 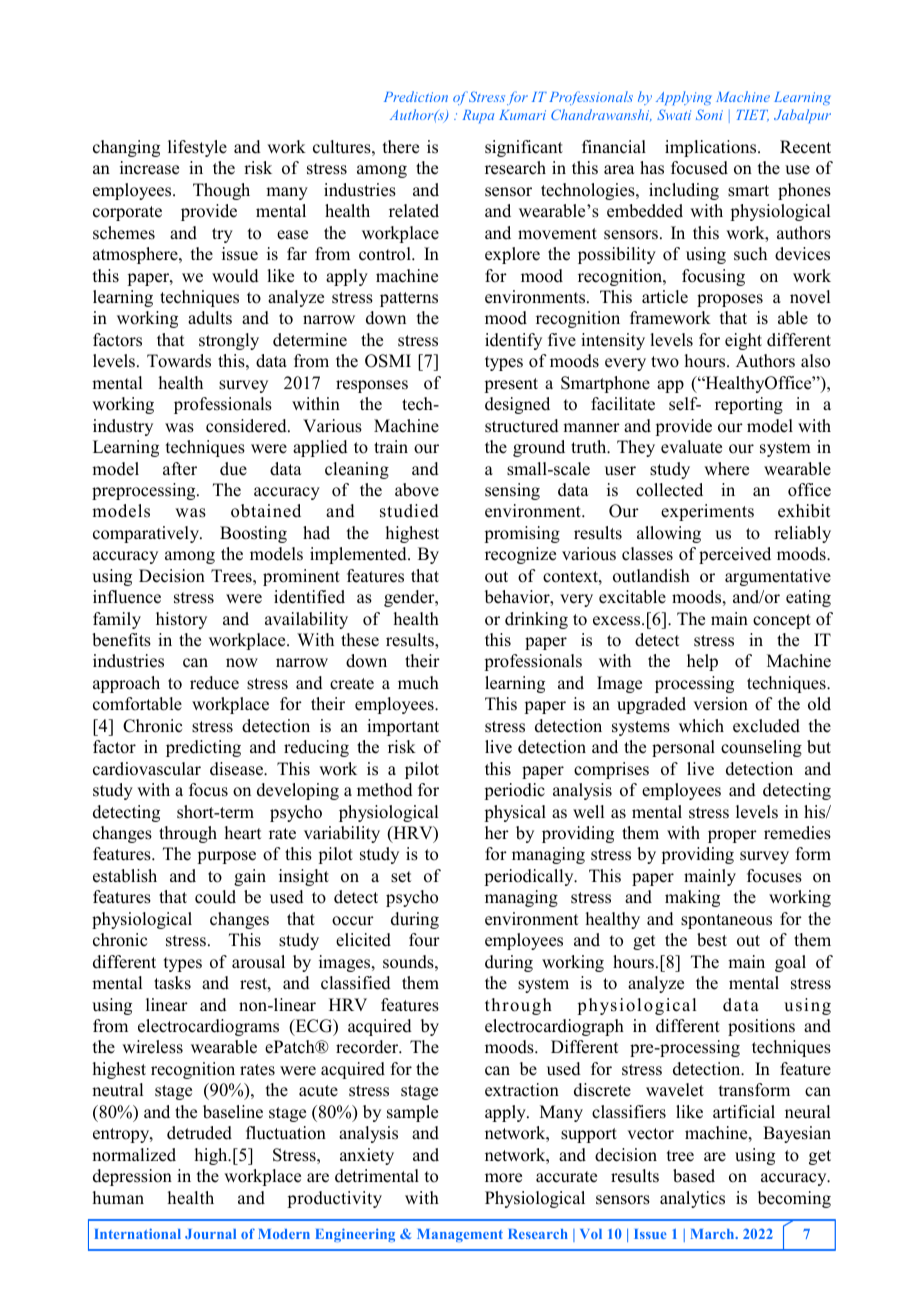 I want to click on Journal, so click(x=210, y=1234).
